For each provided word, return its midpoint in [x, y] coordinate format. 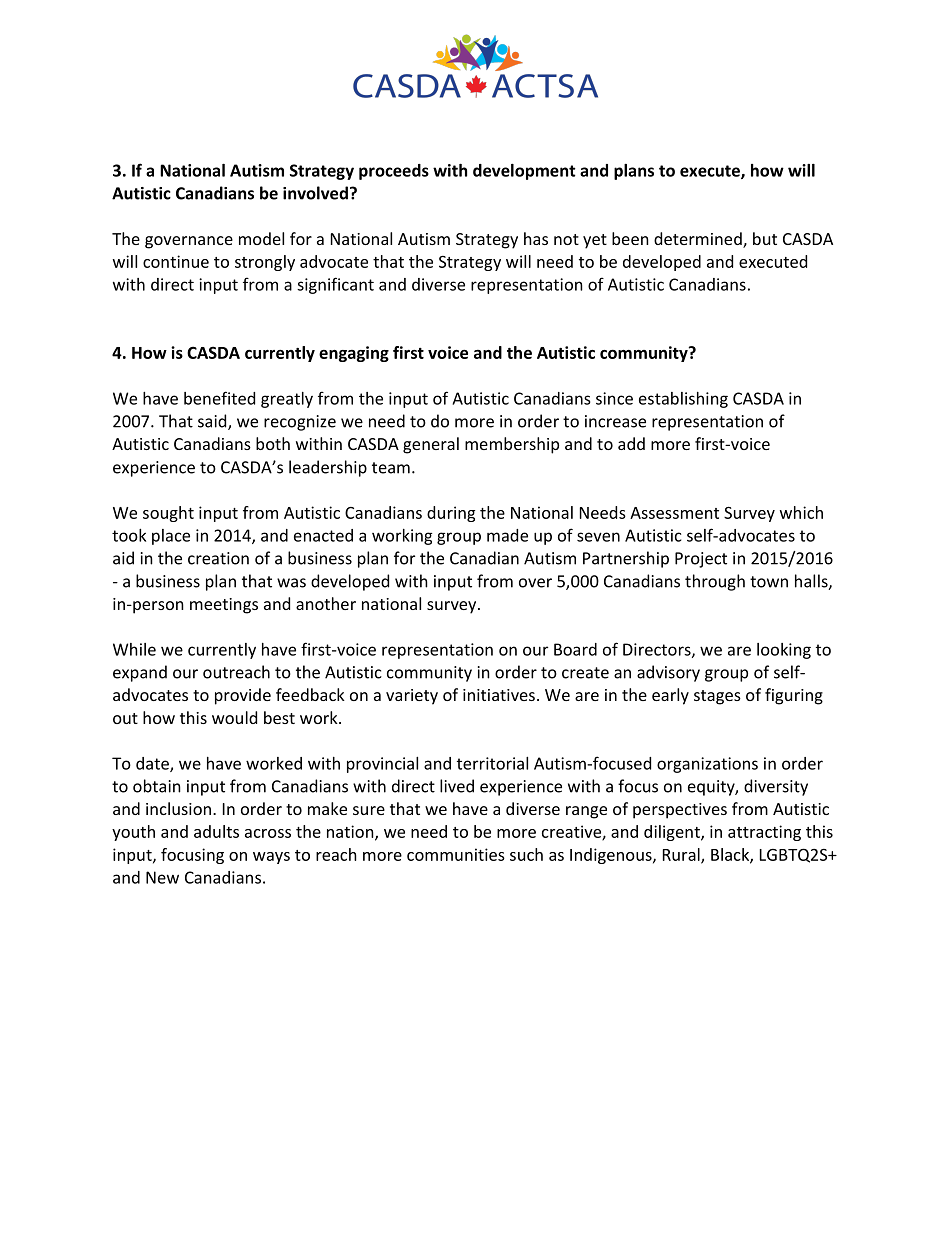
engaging [354, 354]
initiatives [499, 695]
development [524, 172]
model [261, 238]
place [171, 537]
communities [456, 854]
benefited [219, 398]
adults [216, 831]
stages [717, 697]
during [451, 514]
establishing [683, 400]
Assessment [674, 513]
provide [243, 696]
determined [699, 240]
